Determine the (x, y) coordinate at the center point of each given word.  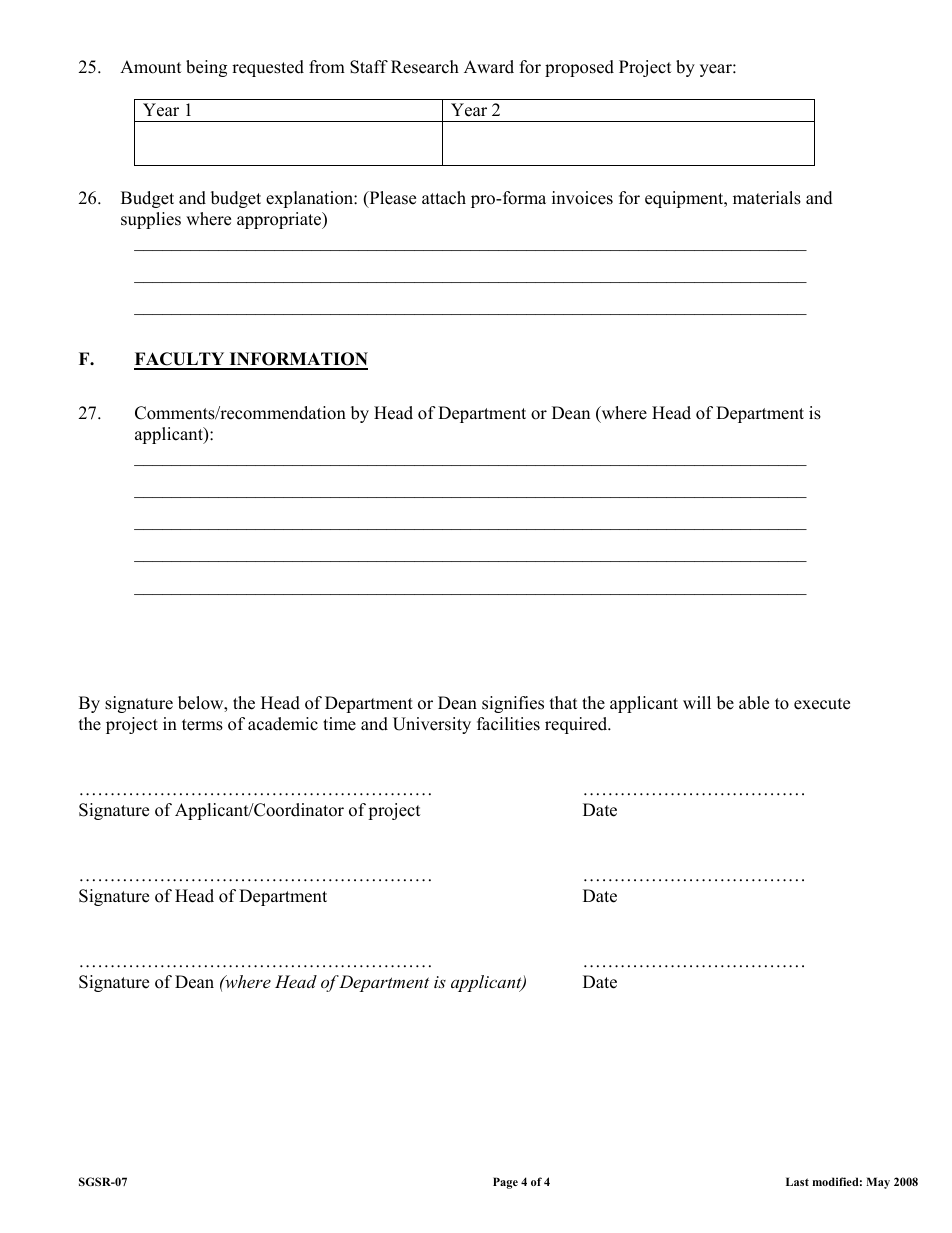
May (878, 1183)
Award (489, 67)
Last (797, 1181)
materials (767, 198)
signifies (513, 704)
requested (268, 68)
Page (505, 1183)
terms (202, 725)
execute (822, 704)
